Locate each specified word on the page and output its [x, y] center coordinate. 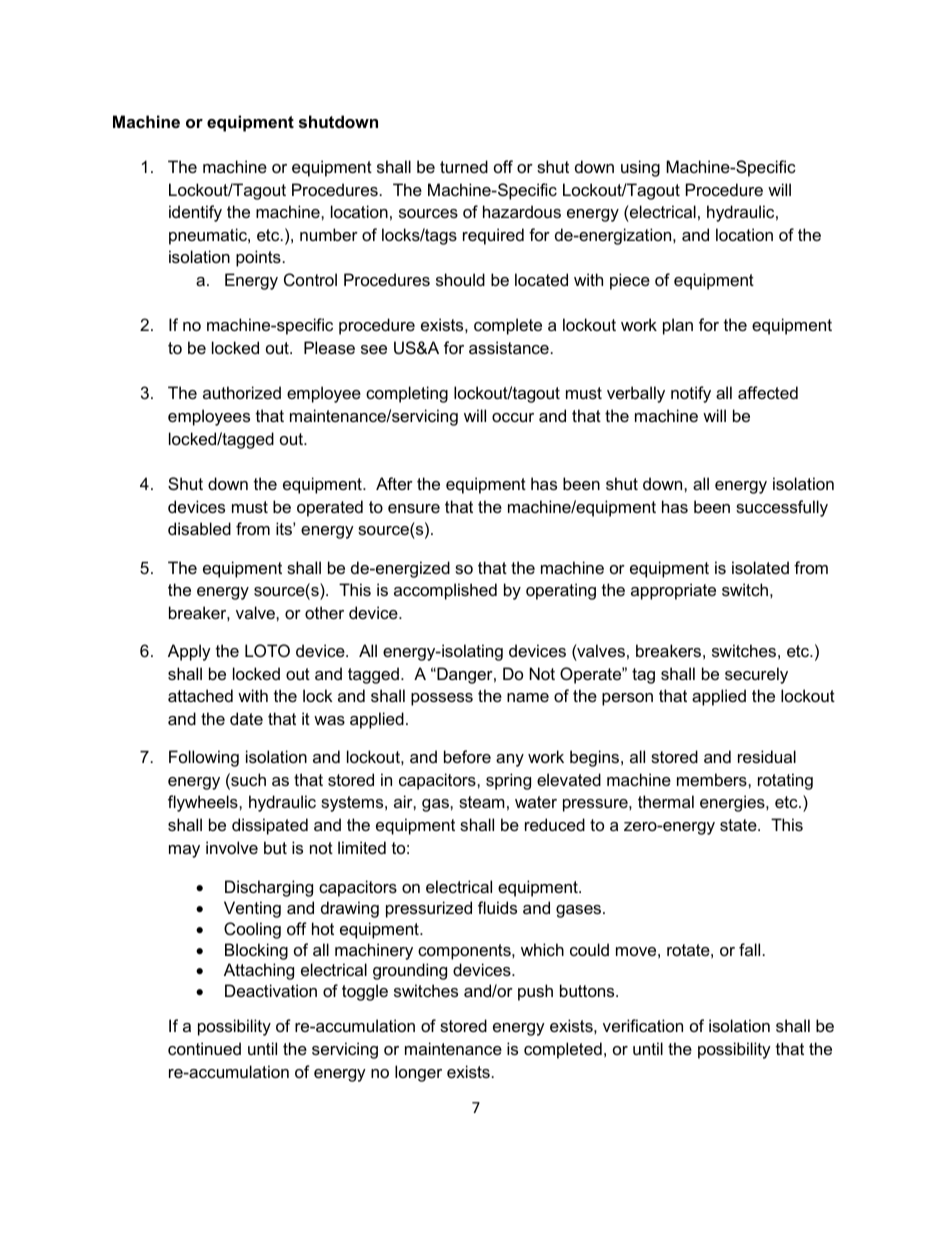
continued [204, 1048]
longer [418, 1073]
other [324, 612]
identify [195, 213]
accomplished [445, 591]
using [640, 168]
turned [464, 166]
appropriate [673, 591]
